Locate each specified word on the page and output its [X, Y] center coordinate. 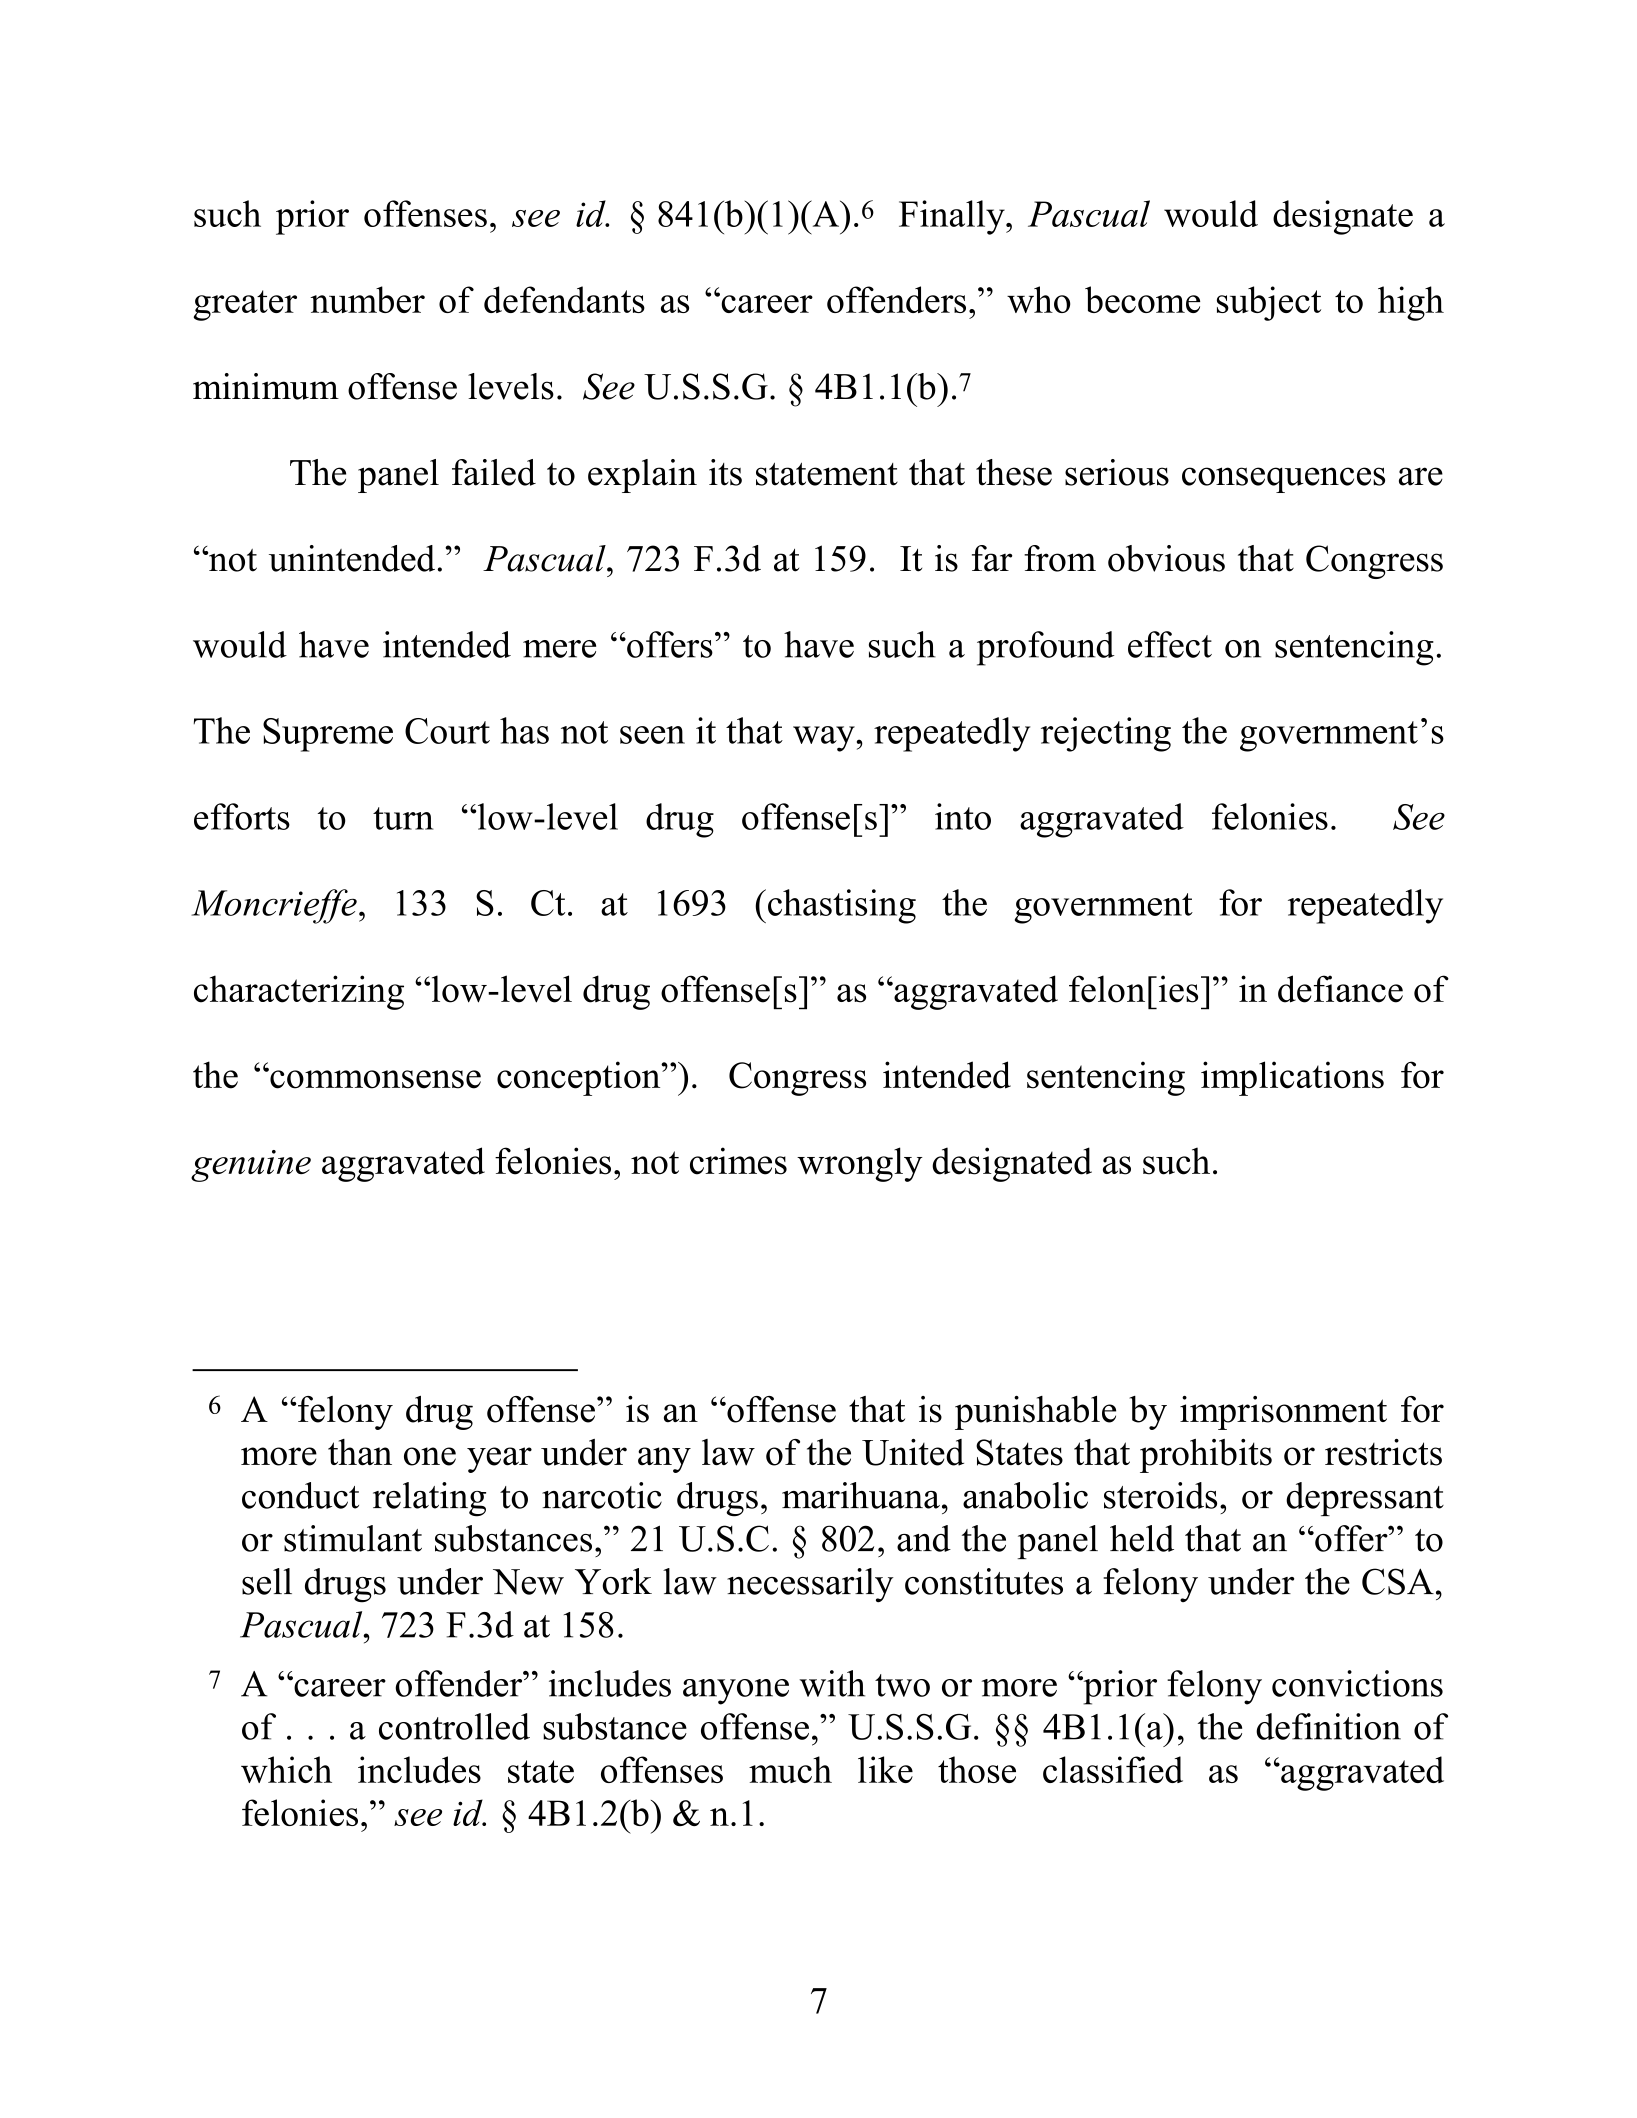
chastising [842, 906]
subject [1269, 303]
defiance [1340, 989]
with [832, 1683]
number [367, 299]
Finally [953, 217]
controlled [454, 1726]
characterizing [299, 992]
